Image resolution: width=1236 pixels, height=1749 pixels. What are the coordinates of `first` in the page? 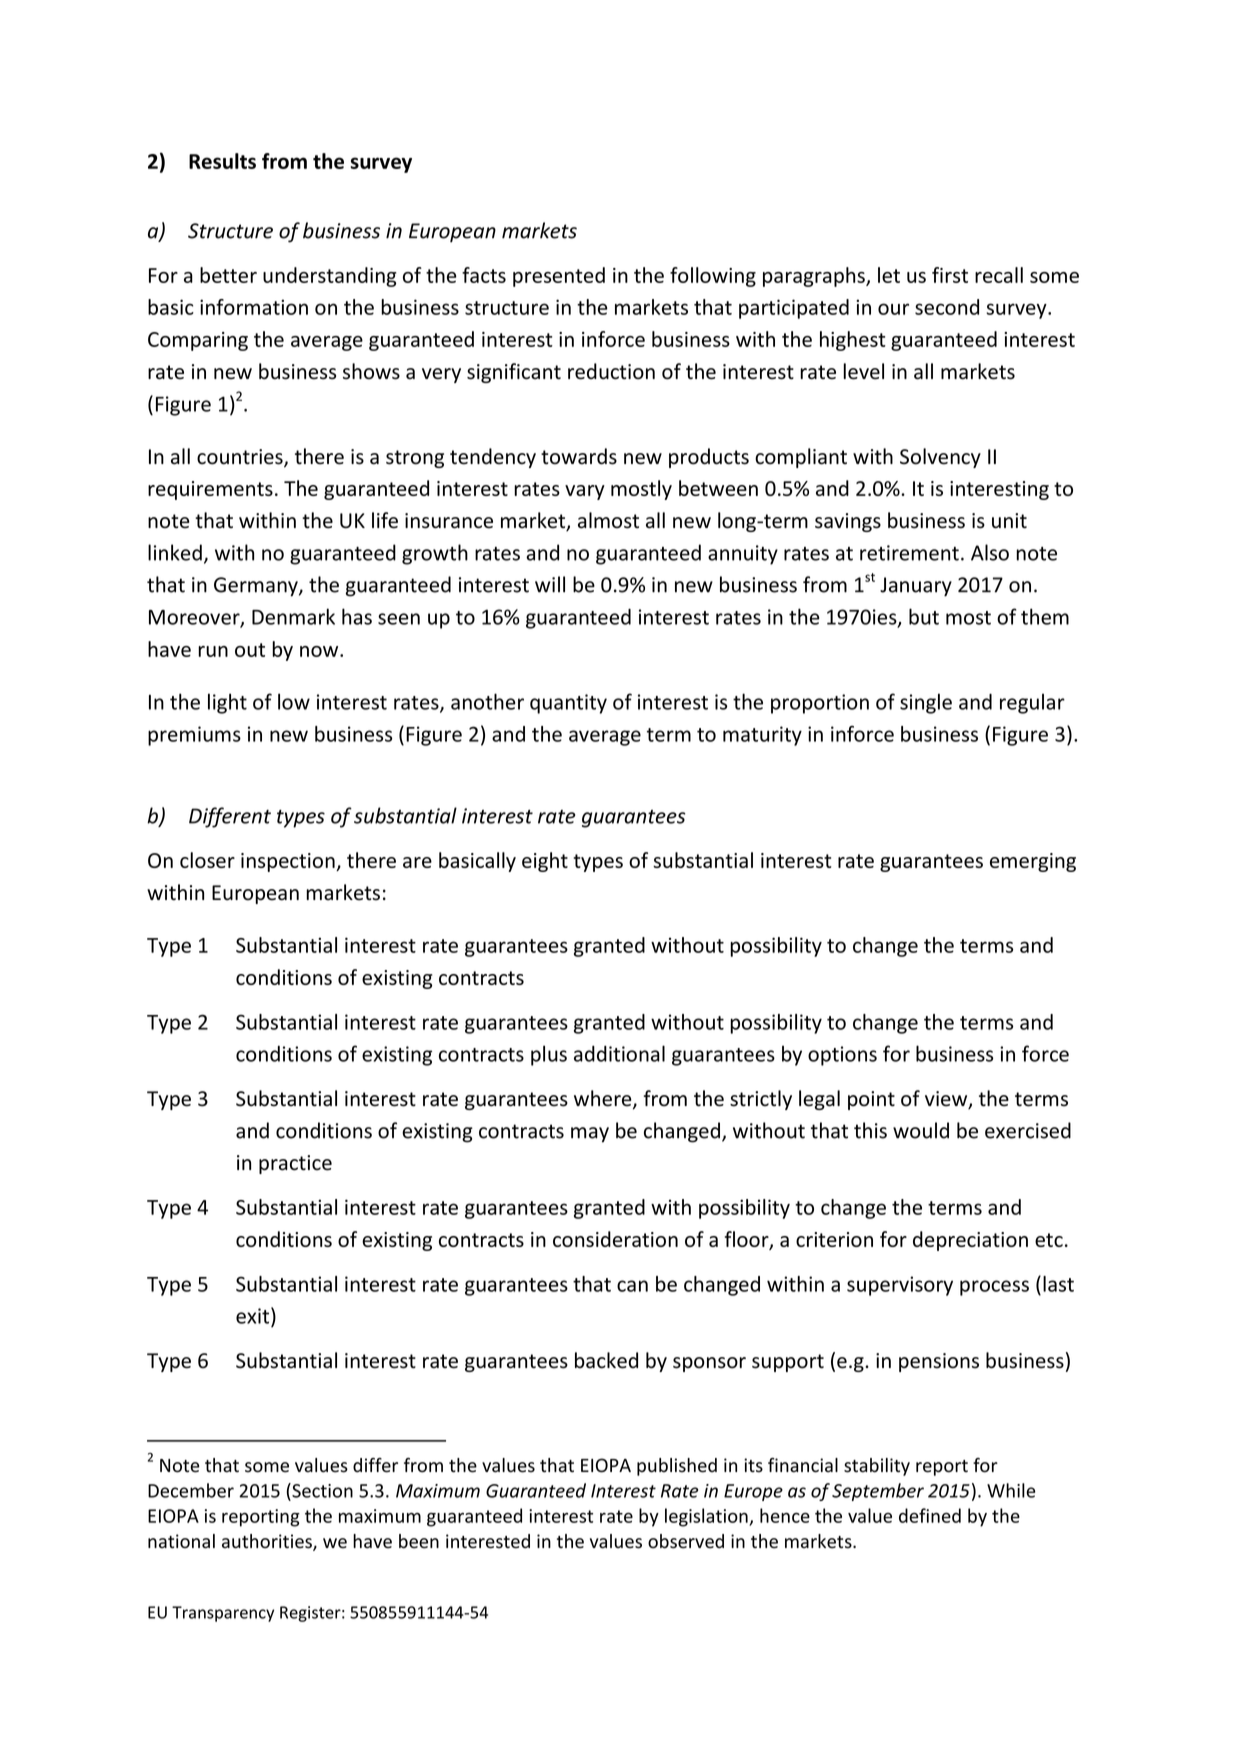 It's located at (950, 275).
